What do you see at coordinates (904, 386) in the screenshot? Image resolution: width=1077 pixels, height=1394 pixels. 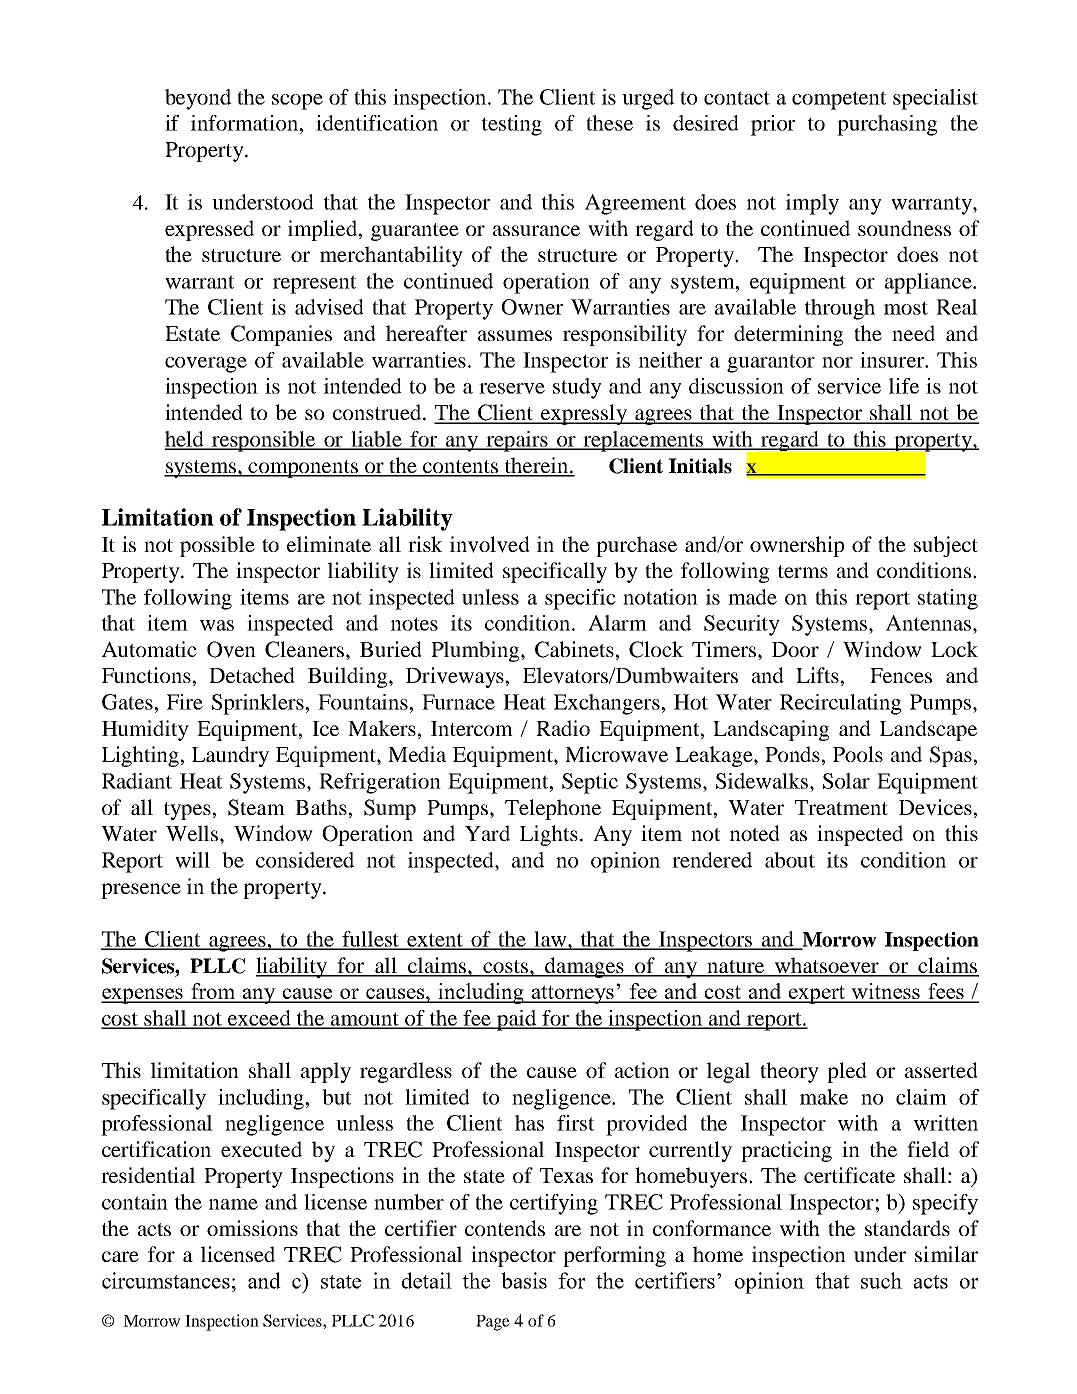 I see `life` at bounding box center [904, 386].
